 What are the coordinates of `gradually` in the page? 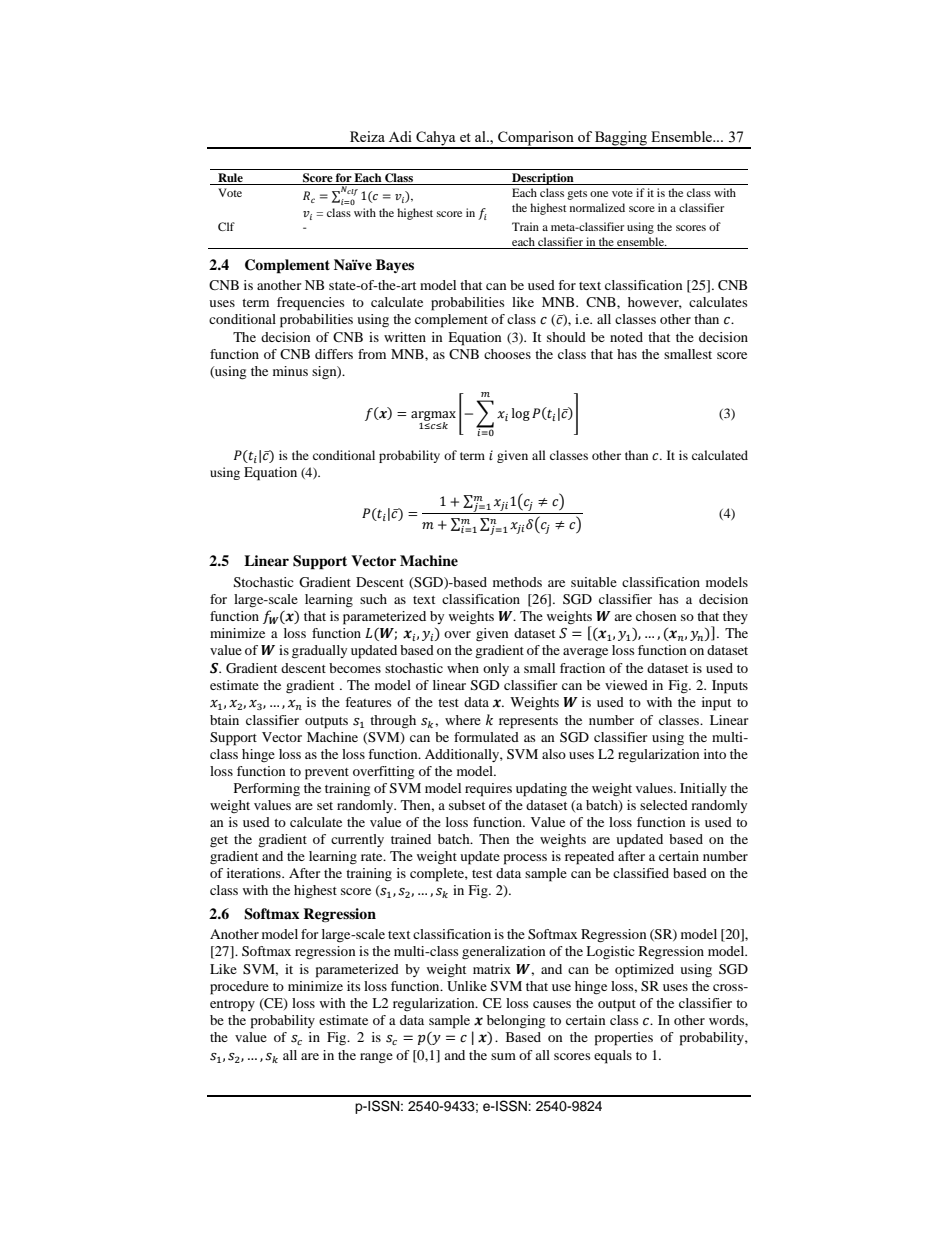 It's located at (319, 652).
